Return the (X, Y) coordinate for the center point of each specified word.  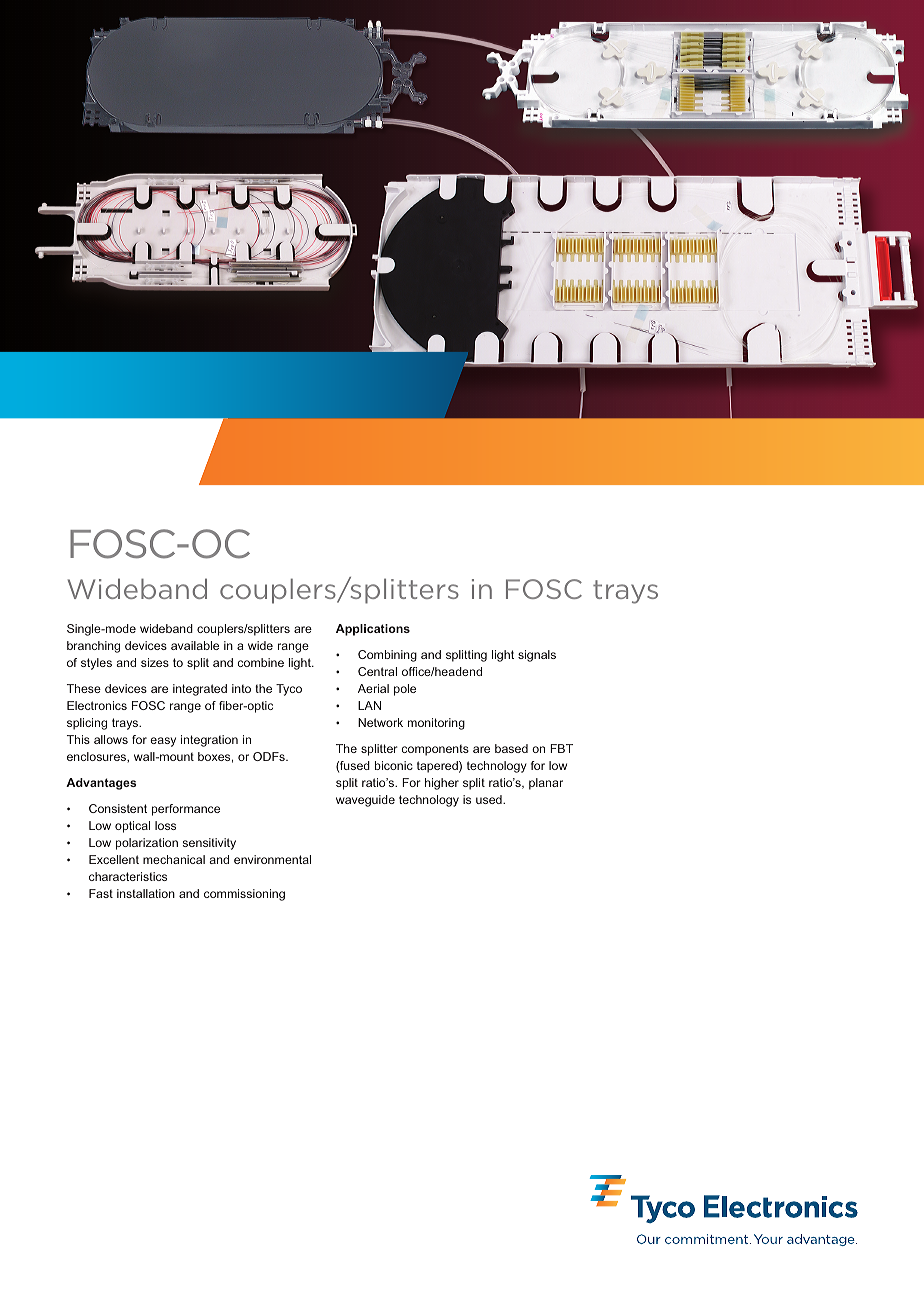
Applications (373, 630)
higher (442, 784)
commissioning (244, 895)
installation (146, 893)
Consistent (118, 808)
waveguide (365, 801)
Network (380, 722)
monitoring (436, 724)
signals (537, 656)
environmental (272, 859)
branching (93, 647)
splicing (87, 724)
